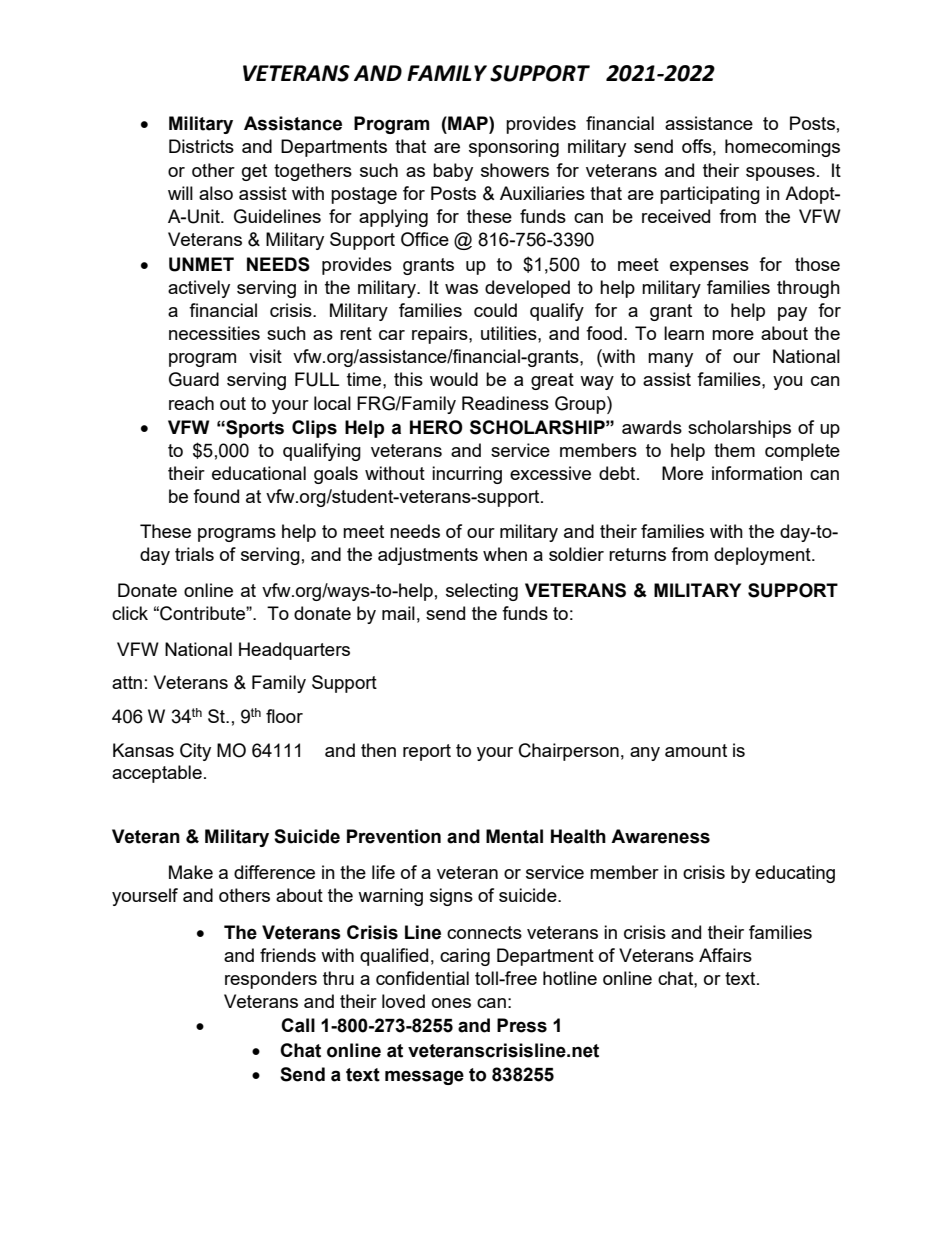  Describe the element at coordinates (522, 1025) in the screenshot. I see `Press` at that location.
